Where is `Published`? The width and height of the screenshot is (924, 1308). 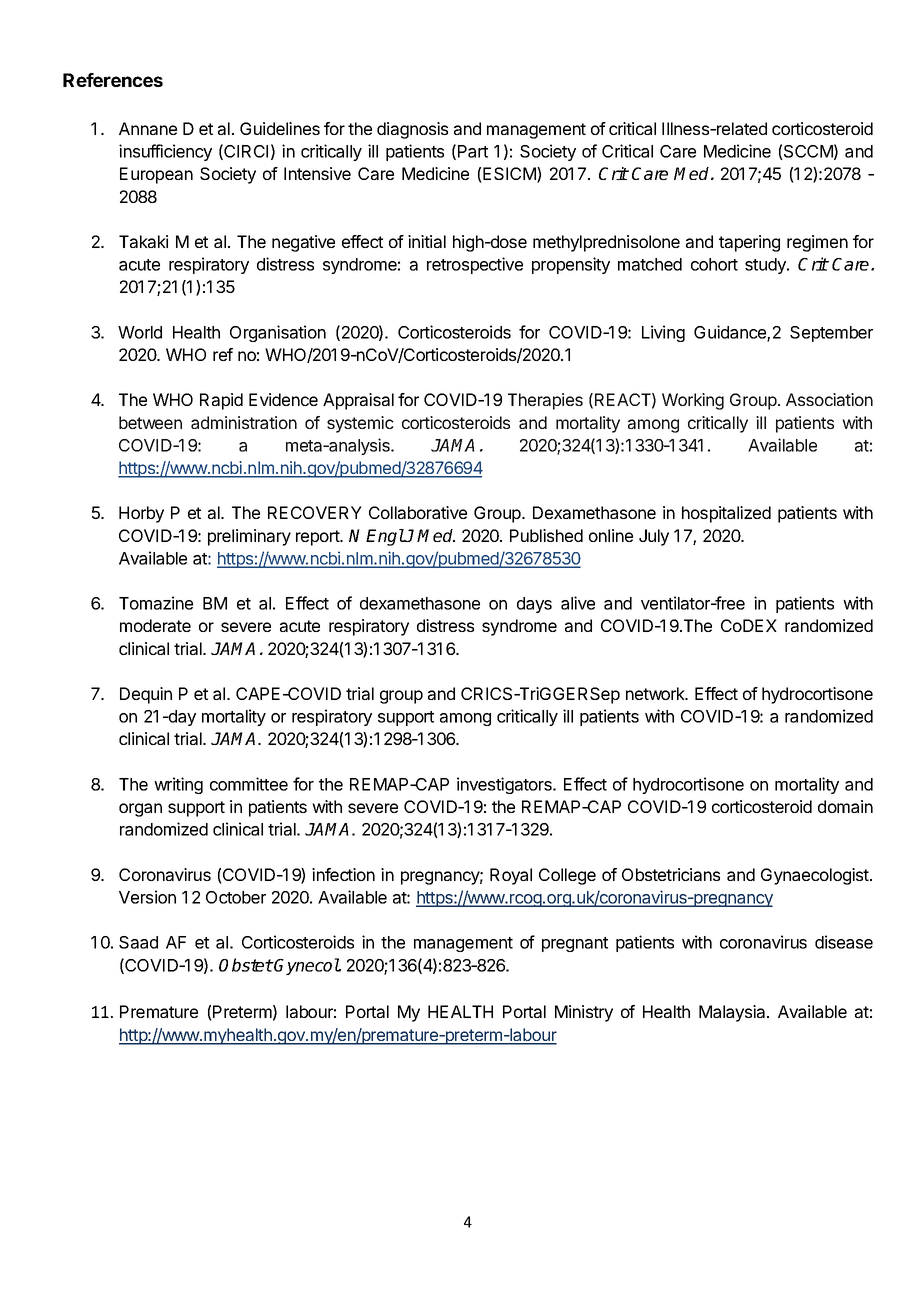 Published is located at coordinates (546, 535).
